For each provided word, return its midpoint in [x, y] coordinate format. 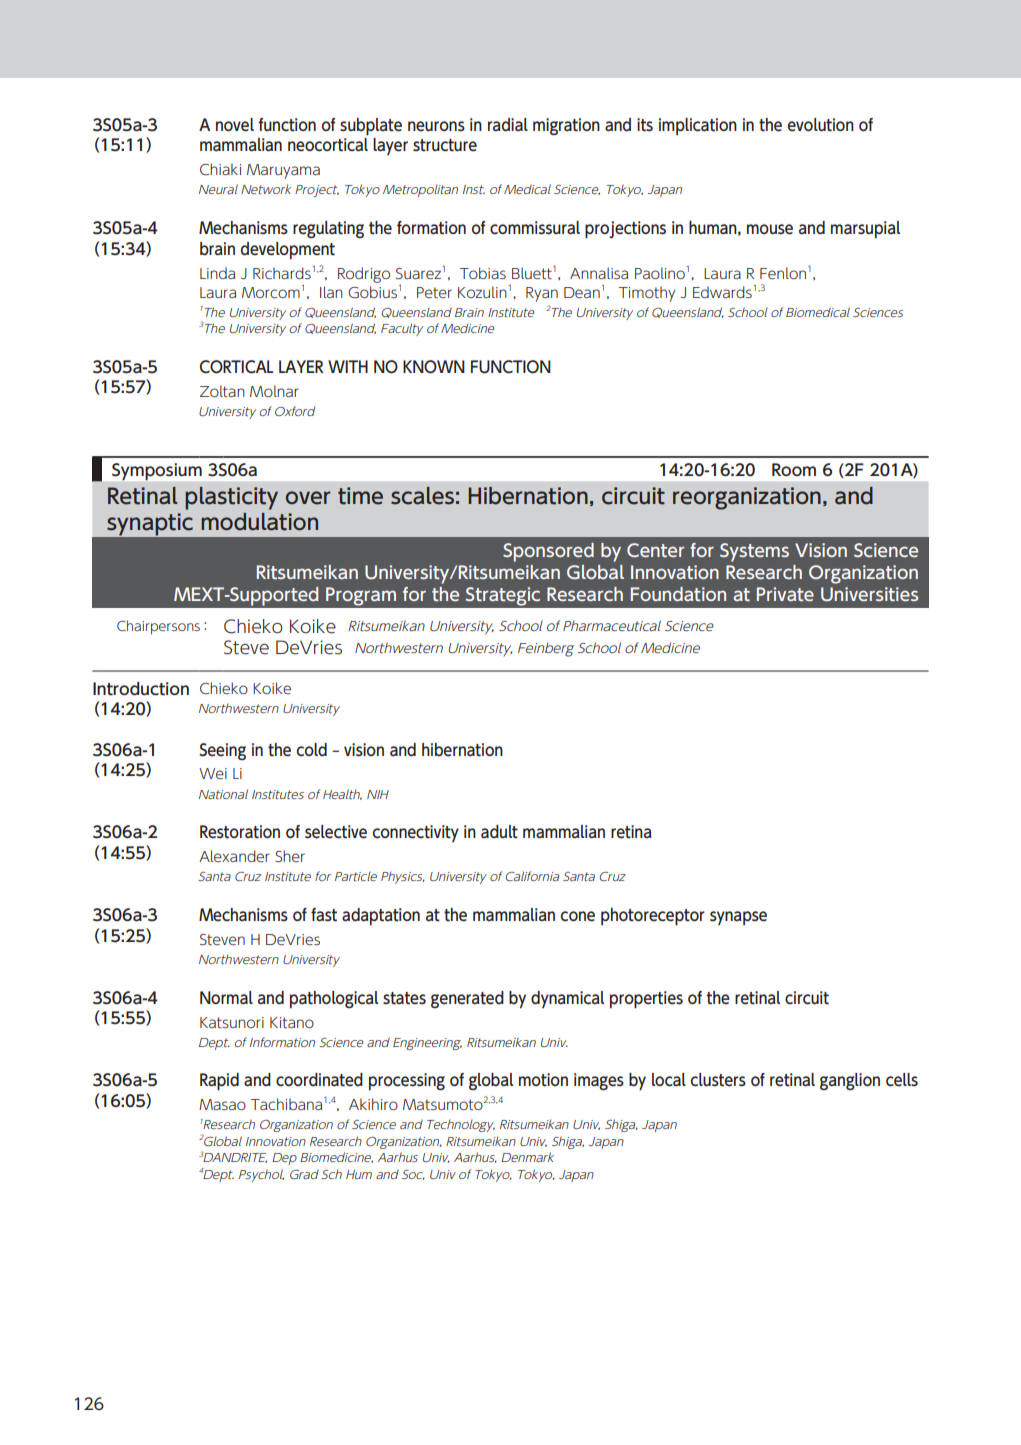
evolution [821, 125]
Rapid [219, 1082]
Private [785, 594]
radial [508, 125]
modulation [259, 522]
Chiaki [220, 169]
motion [543, 1080]
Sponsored [548, 552]
